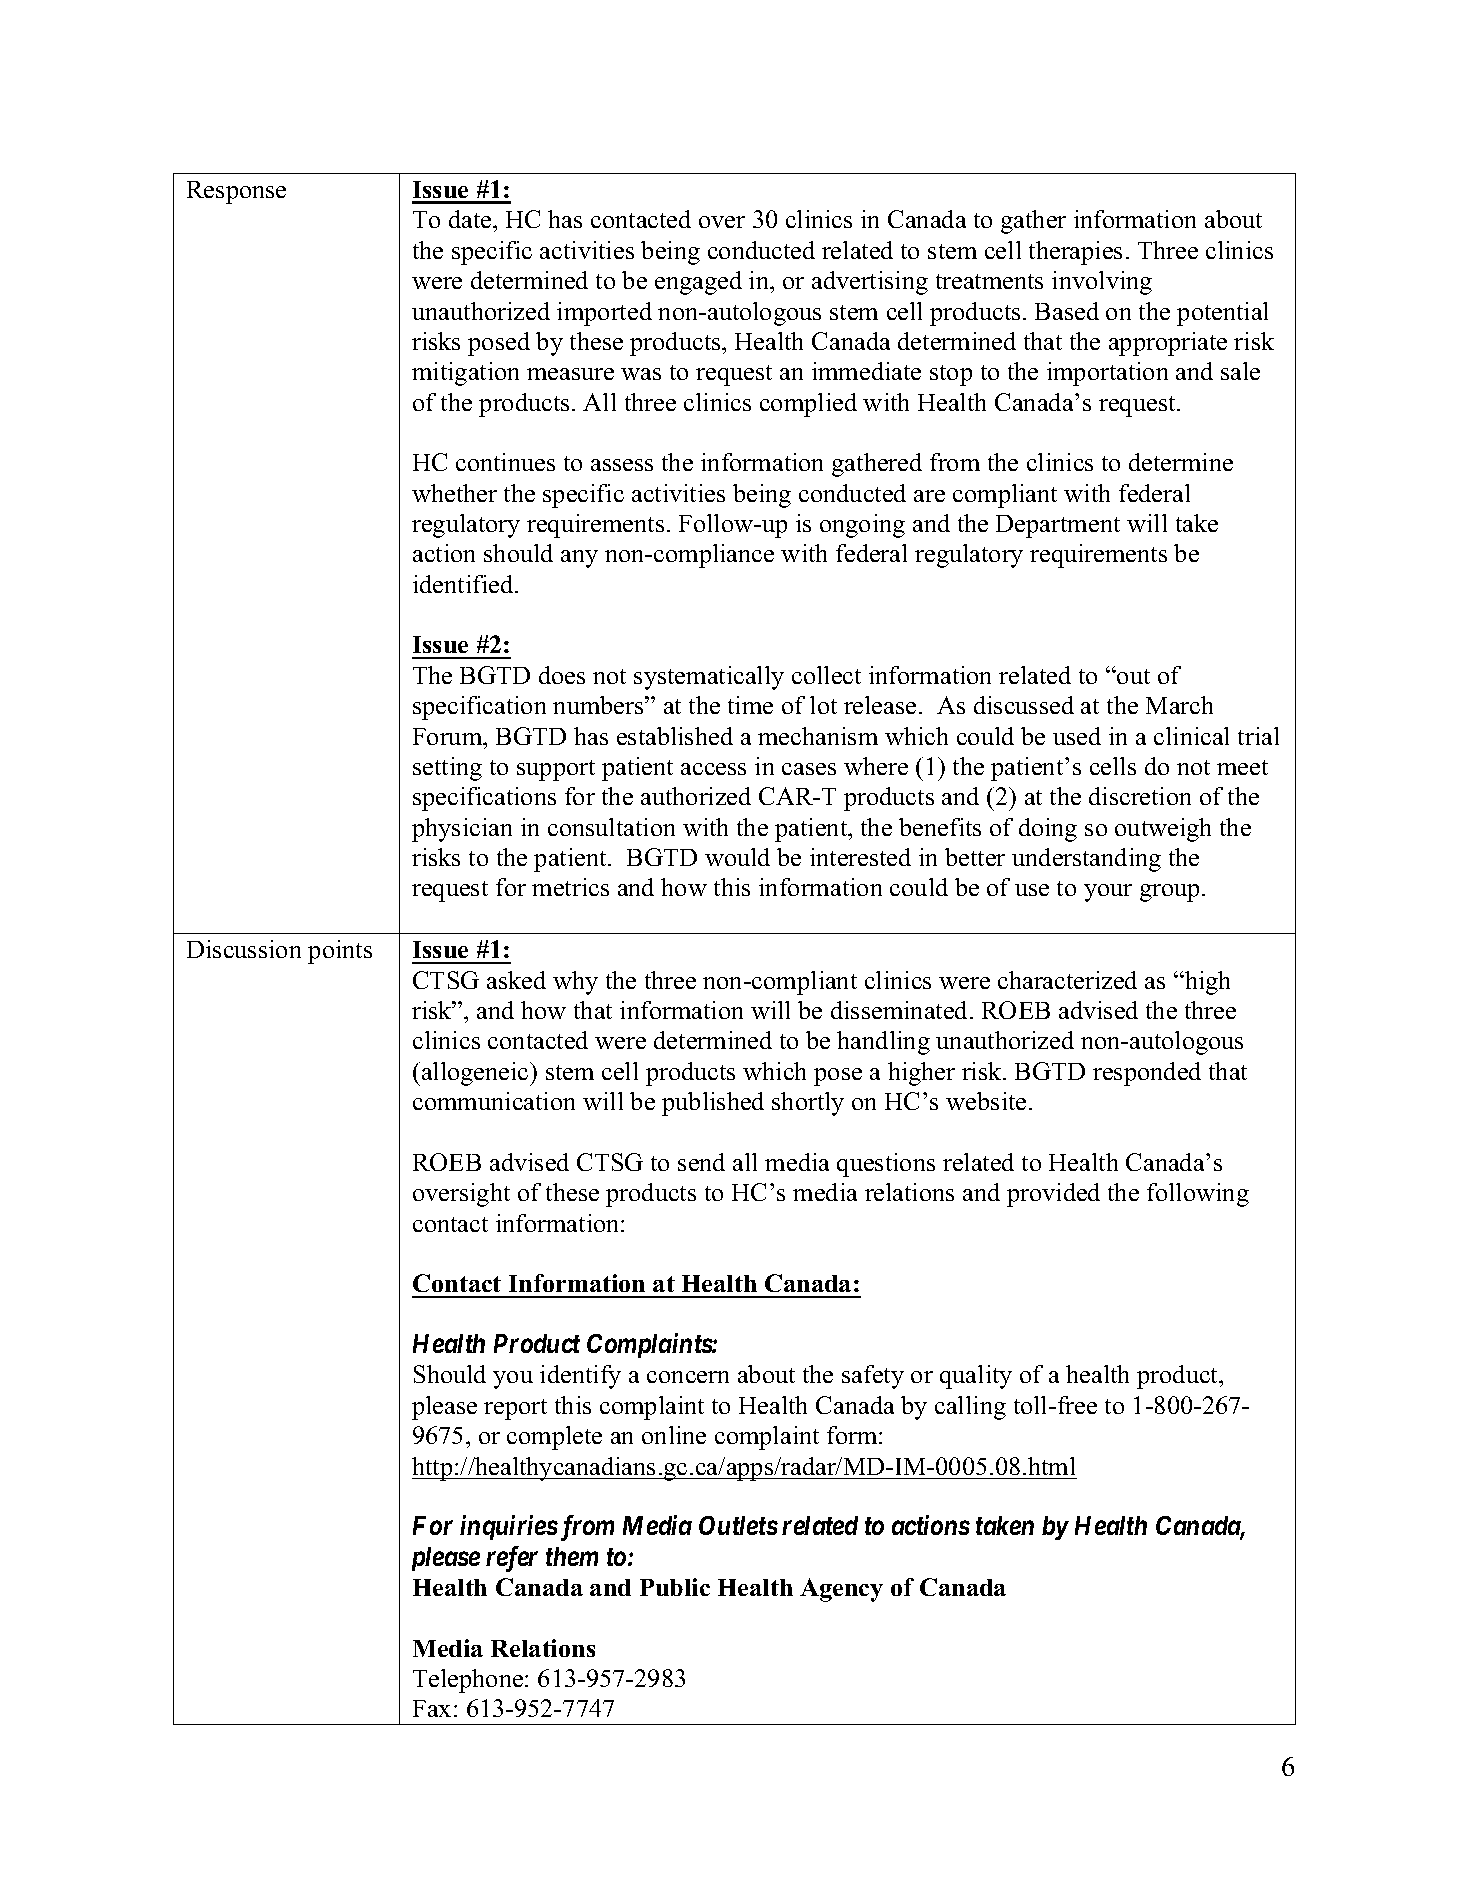 This screenshot has height=1901, width=1469. I want to click on provided, so click(1053, 1195).
